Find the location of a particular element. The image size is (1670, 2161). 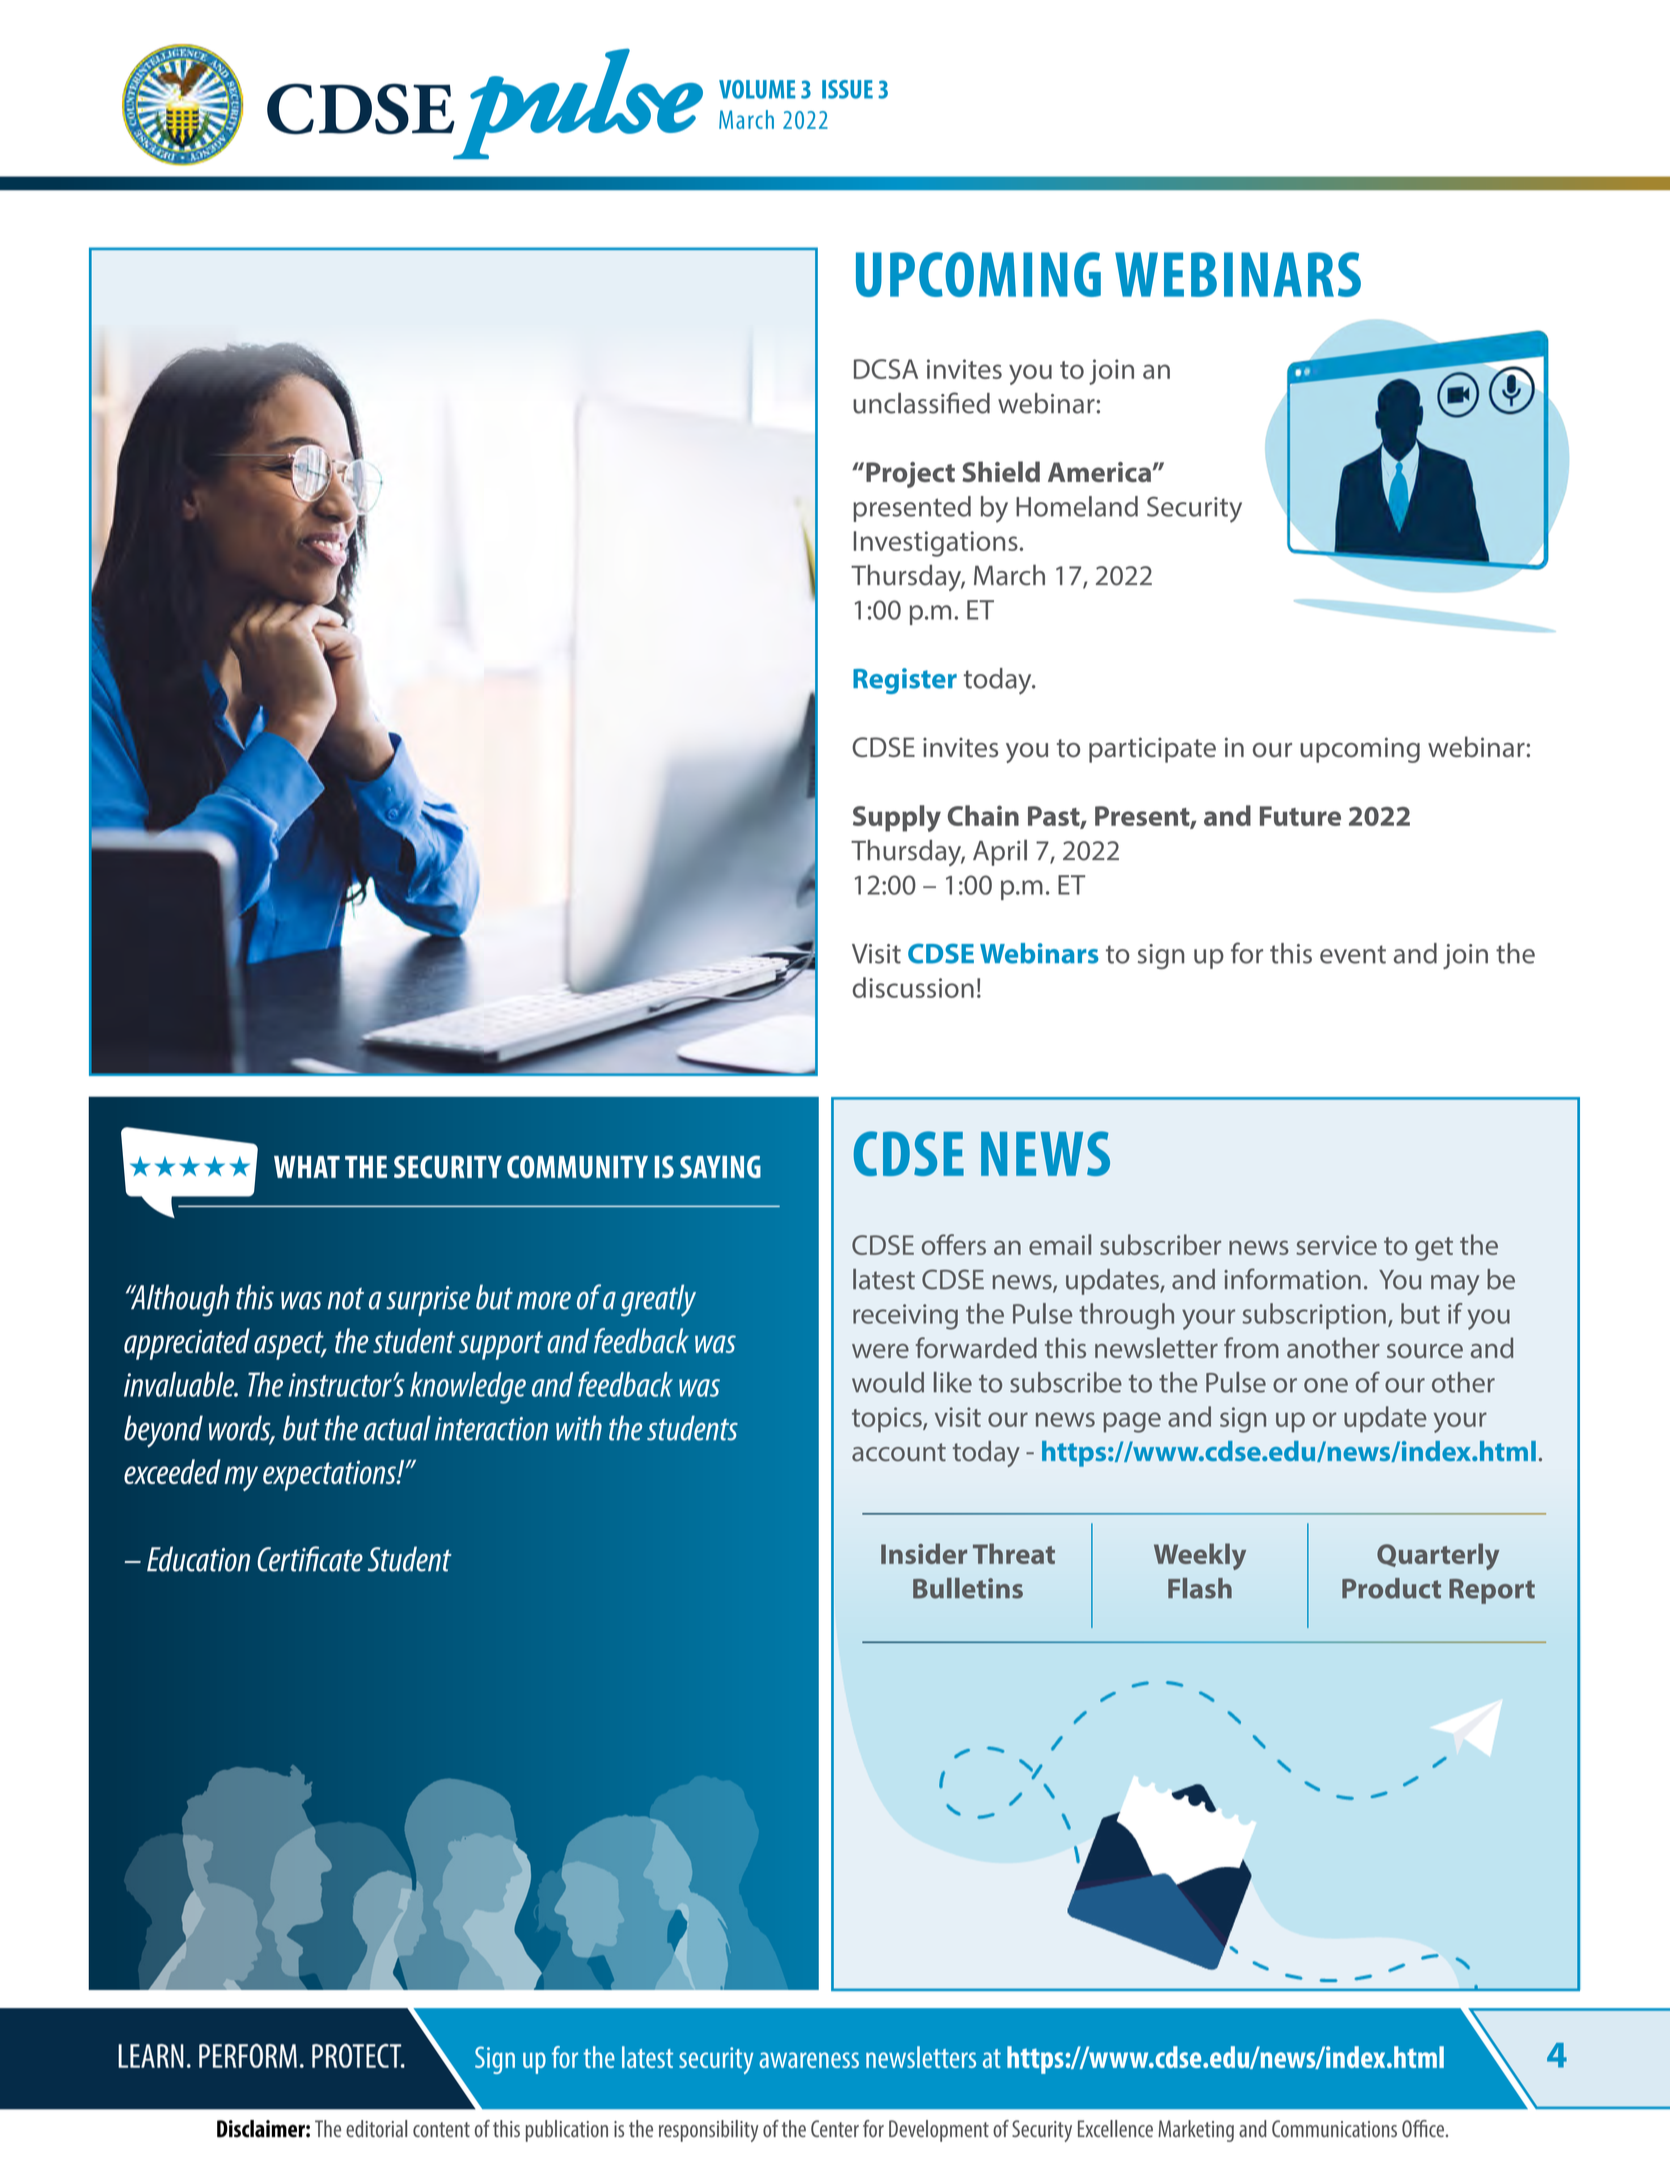

SAYING is located at coordinates (720, 1166).
